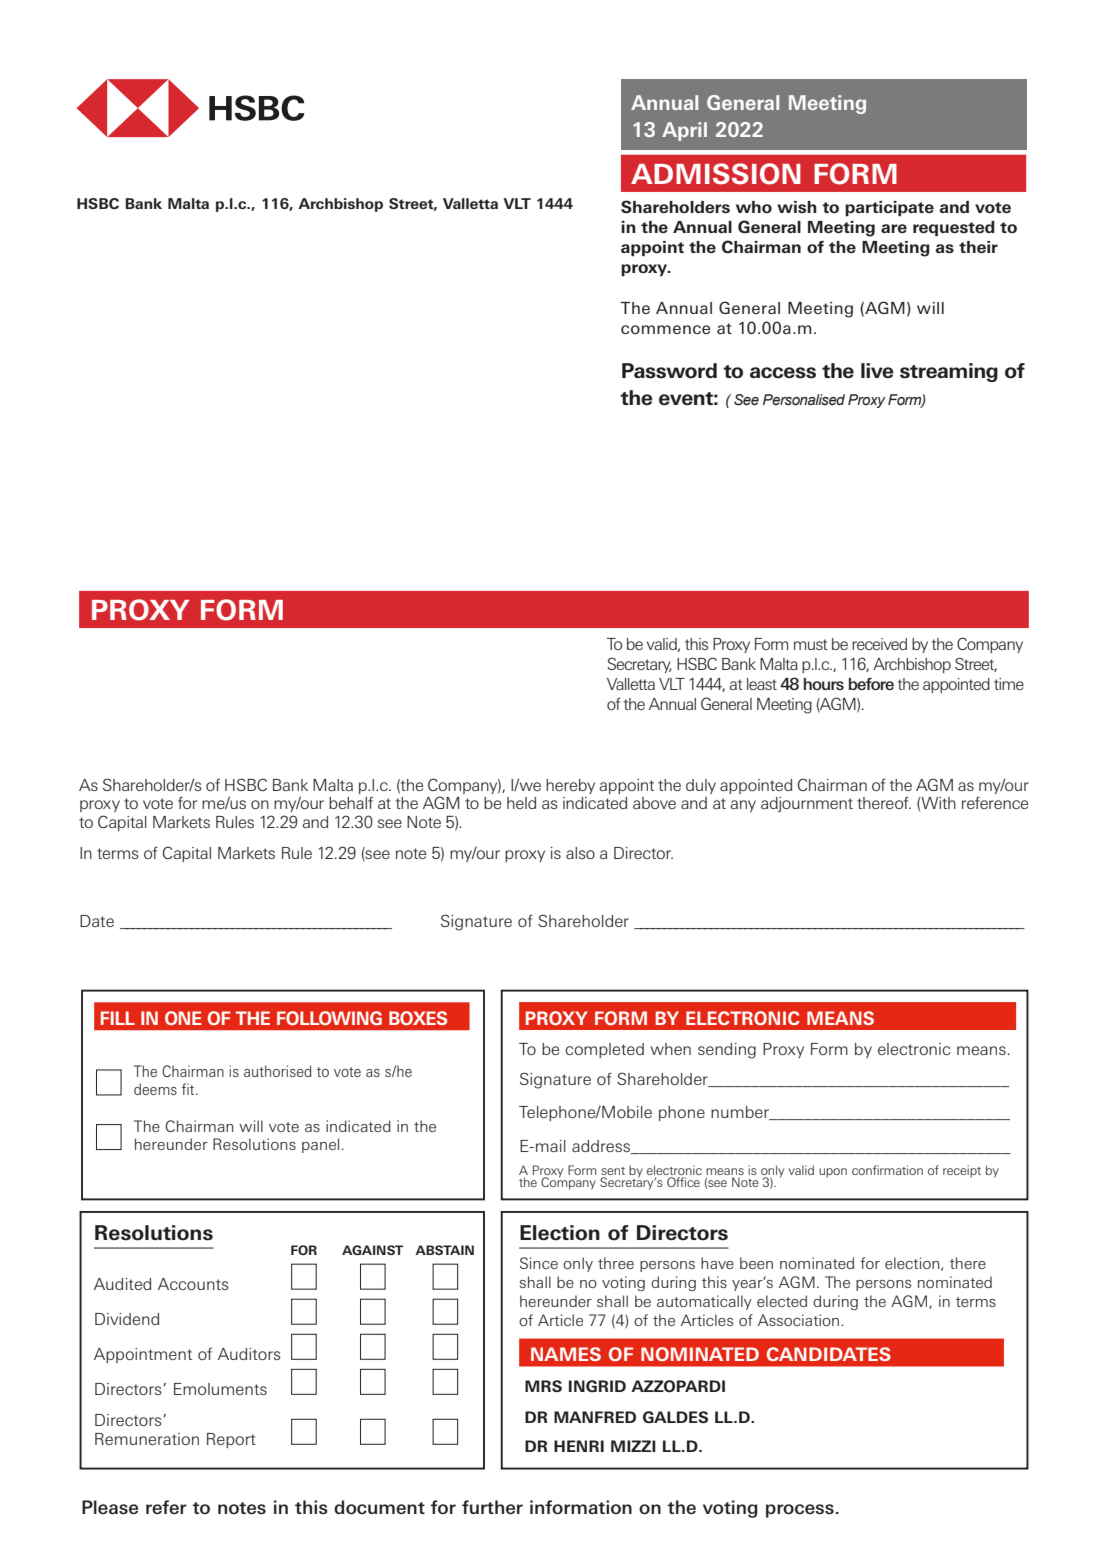 Image resolution: width=1108 pixels, height=1567 pixels. Describe the element at coordinates (684, 131) in the document. I see `April` at that location.
